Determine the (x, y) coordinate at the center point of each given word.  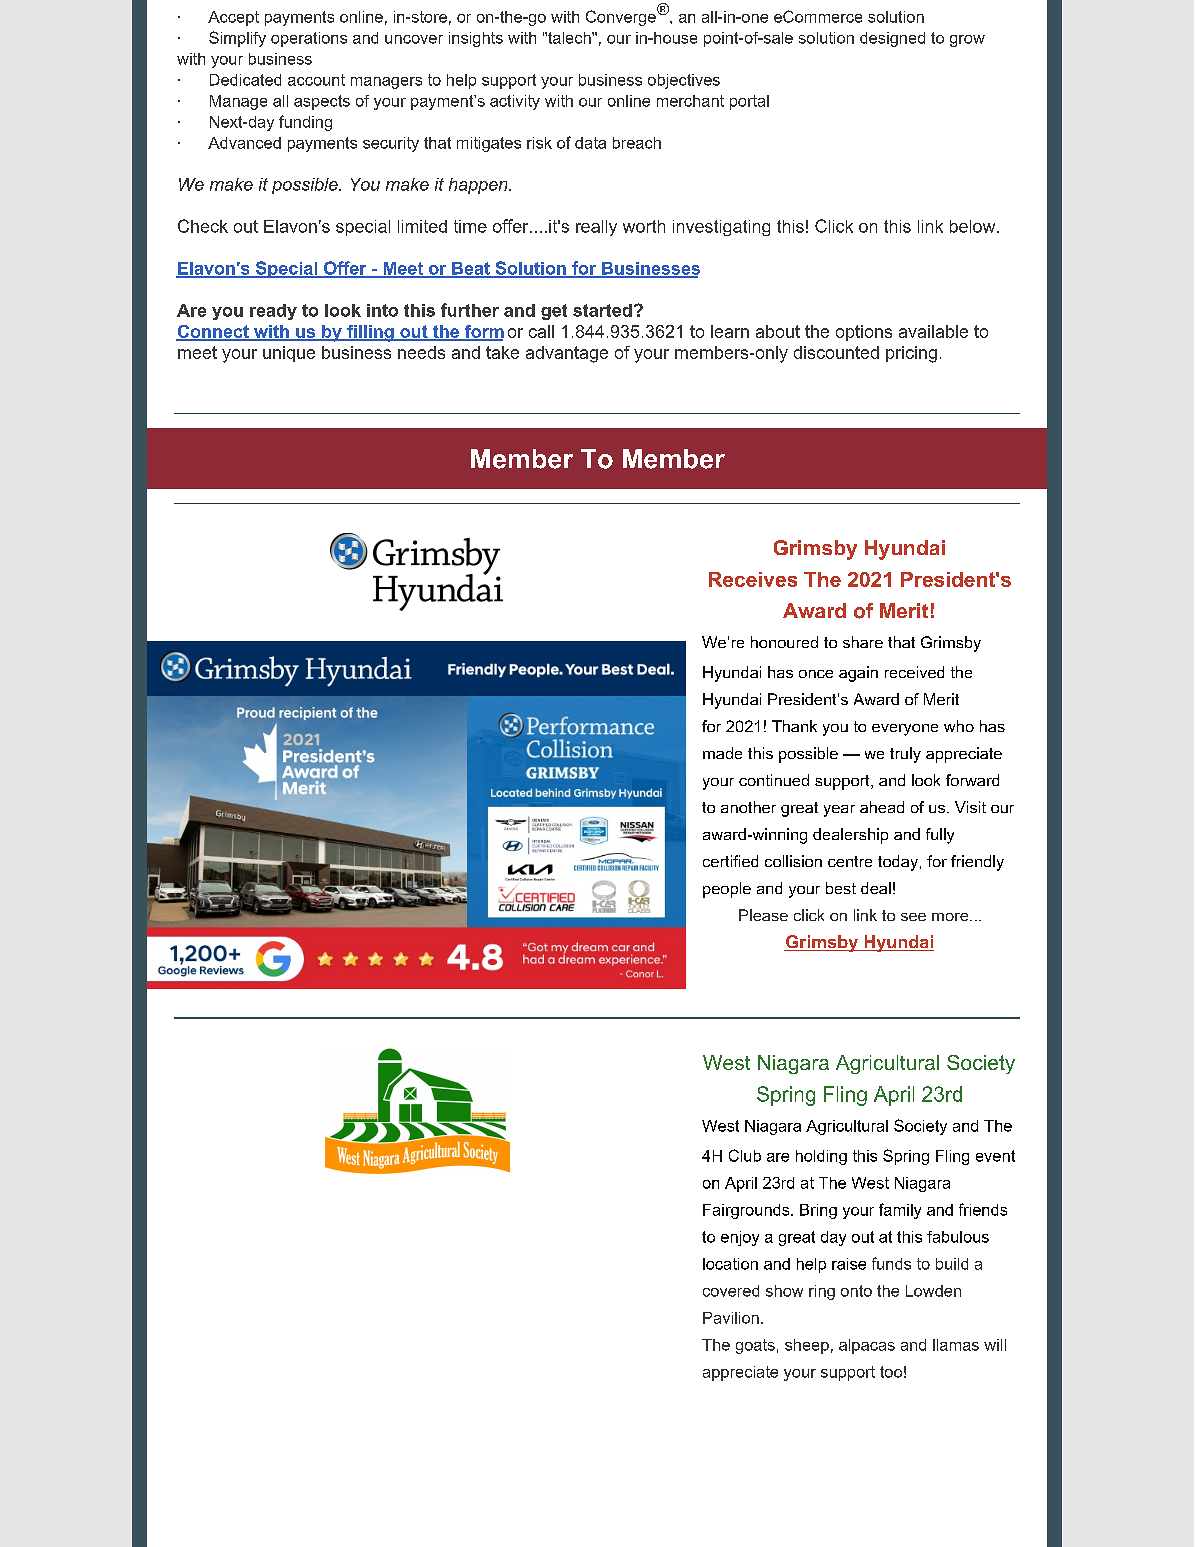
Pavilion (731, 1318)
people (727, 890)
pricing (911, 354)
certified (730, 861)
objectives (684, 81)
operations (309, 39)
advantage (567, 354)
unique (289, 354)
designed (892, 39)
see (913, 917)
